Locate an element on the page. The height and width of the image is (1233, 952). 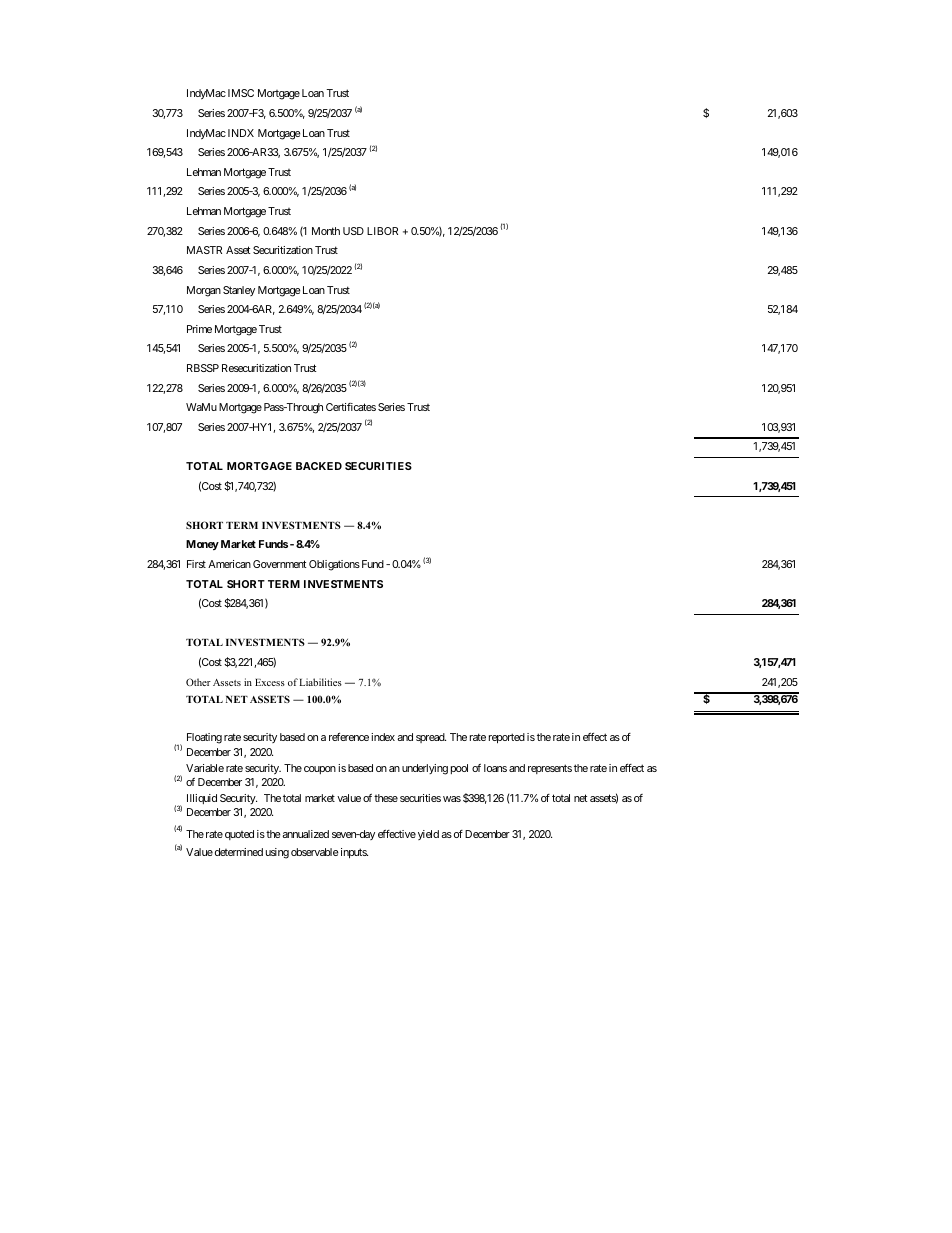
INDX is located at coordinates (241, 133).
